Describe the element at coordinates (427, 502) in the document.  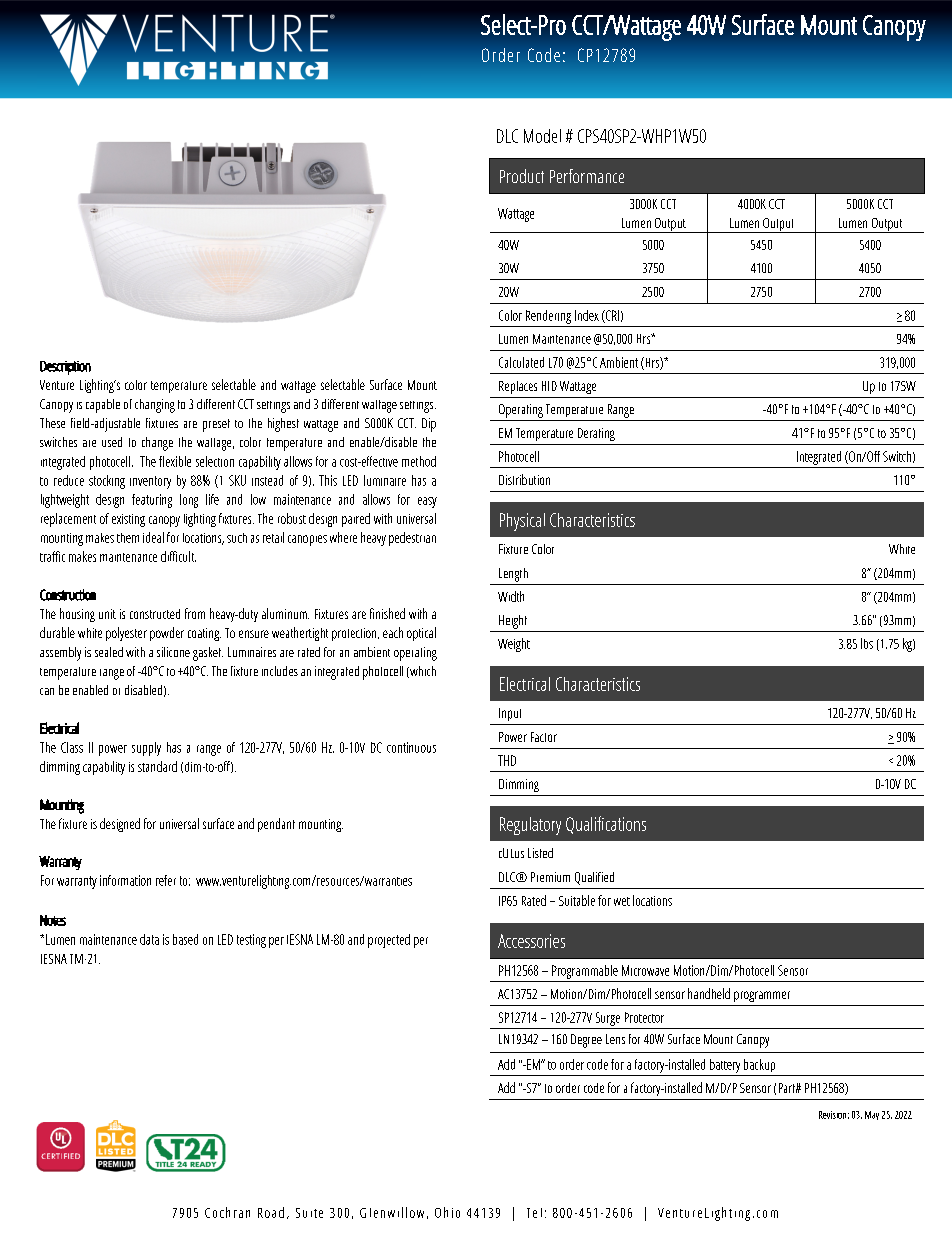
I see `easy` at that location.
